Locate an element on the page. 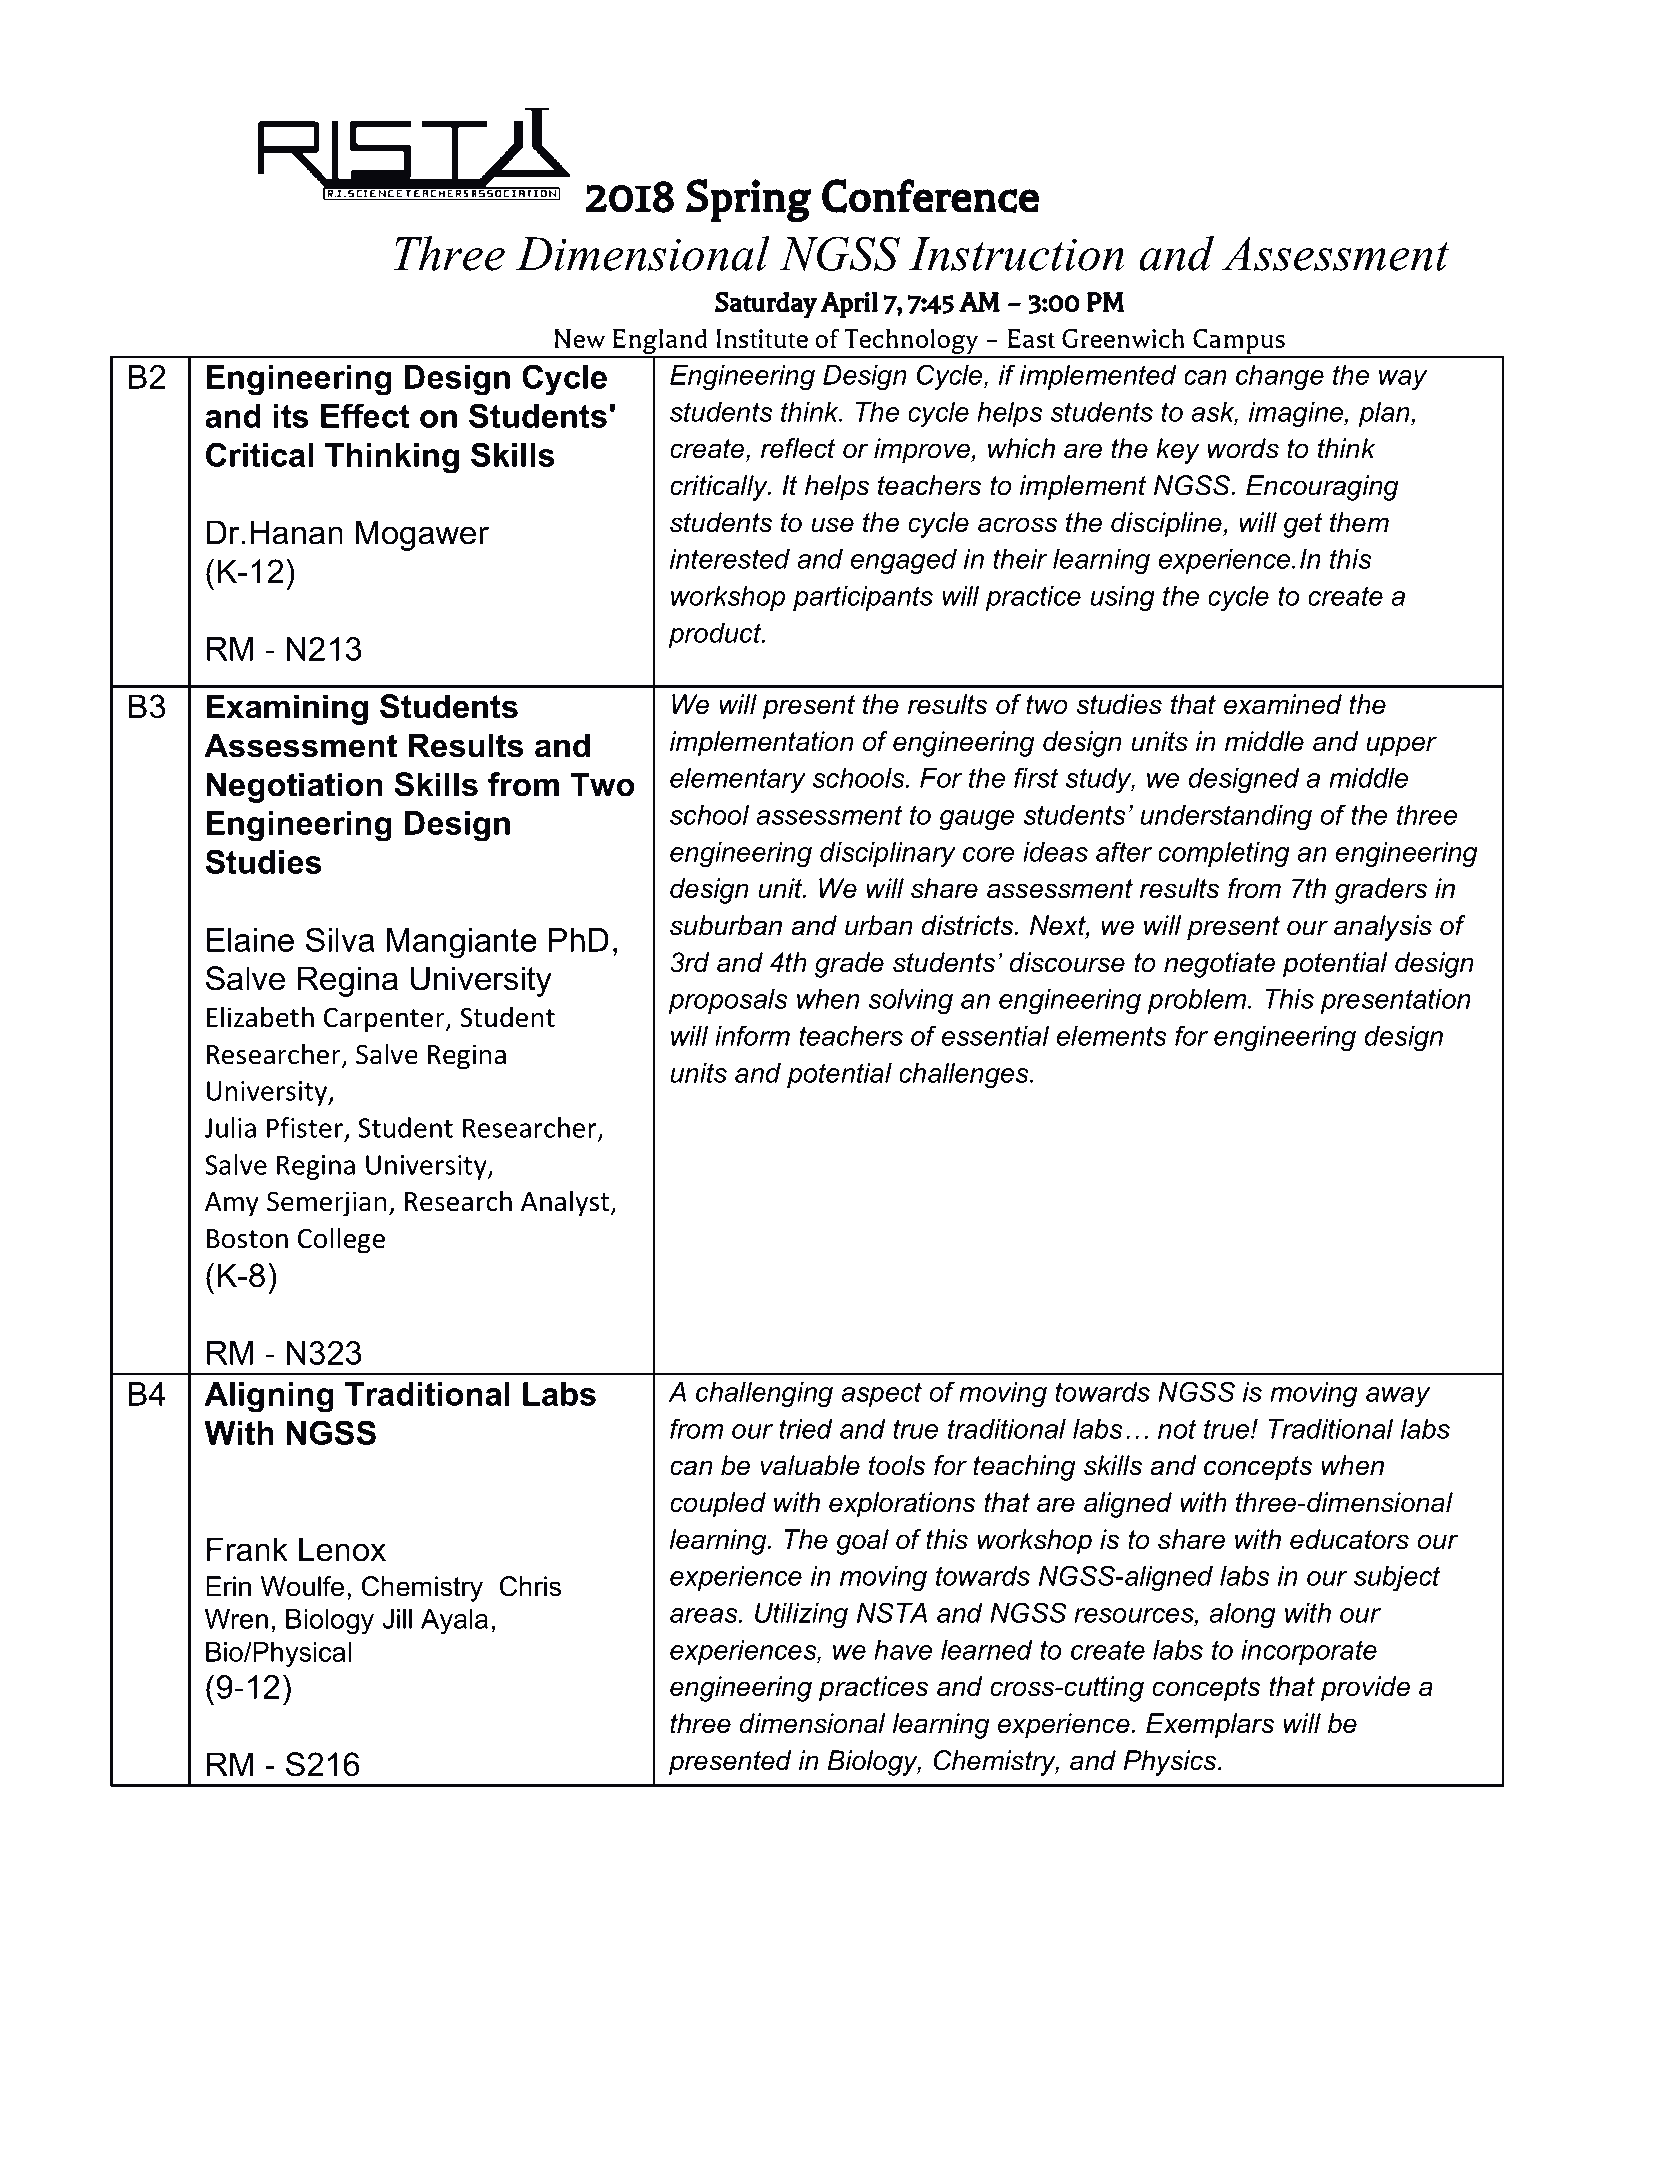  Examining is located at coordinates (287, 709).
